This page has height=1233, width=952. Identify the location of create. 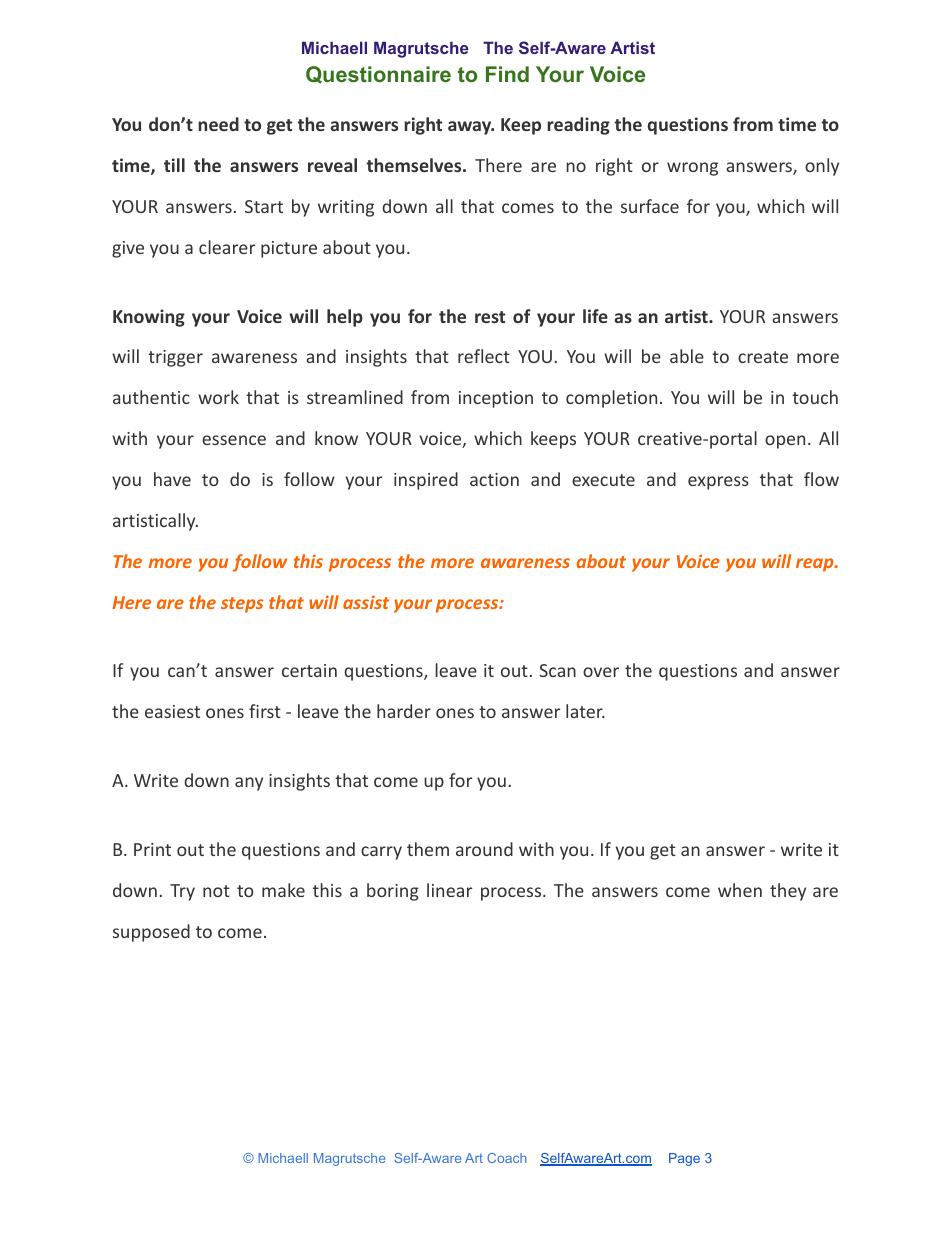
(763, 357).
